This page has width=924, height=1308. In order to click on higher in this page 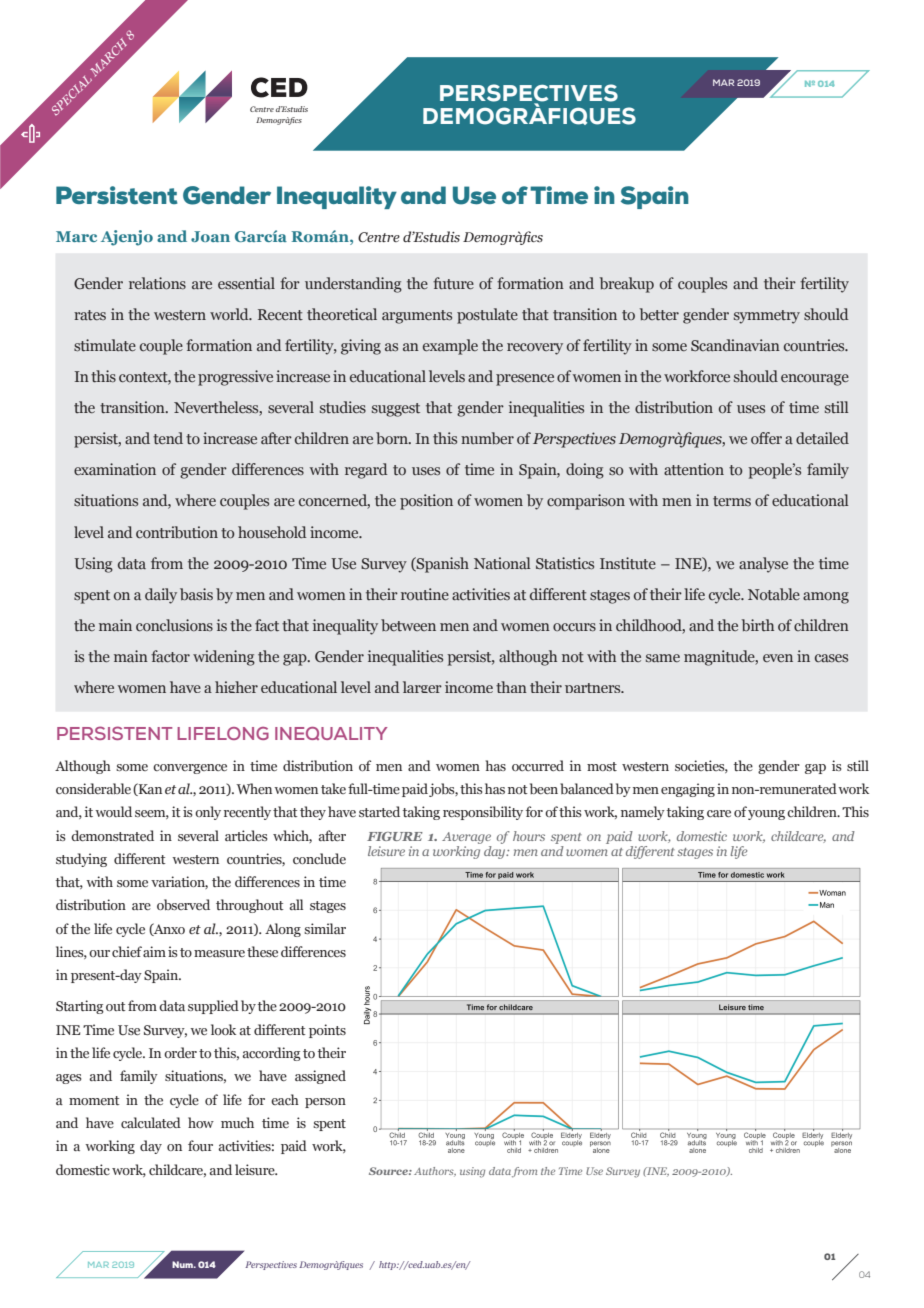, I will do `click(236, 687)`.
